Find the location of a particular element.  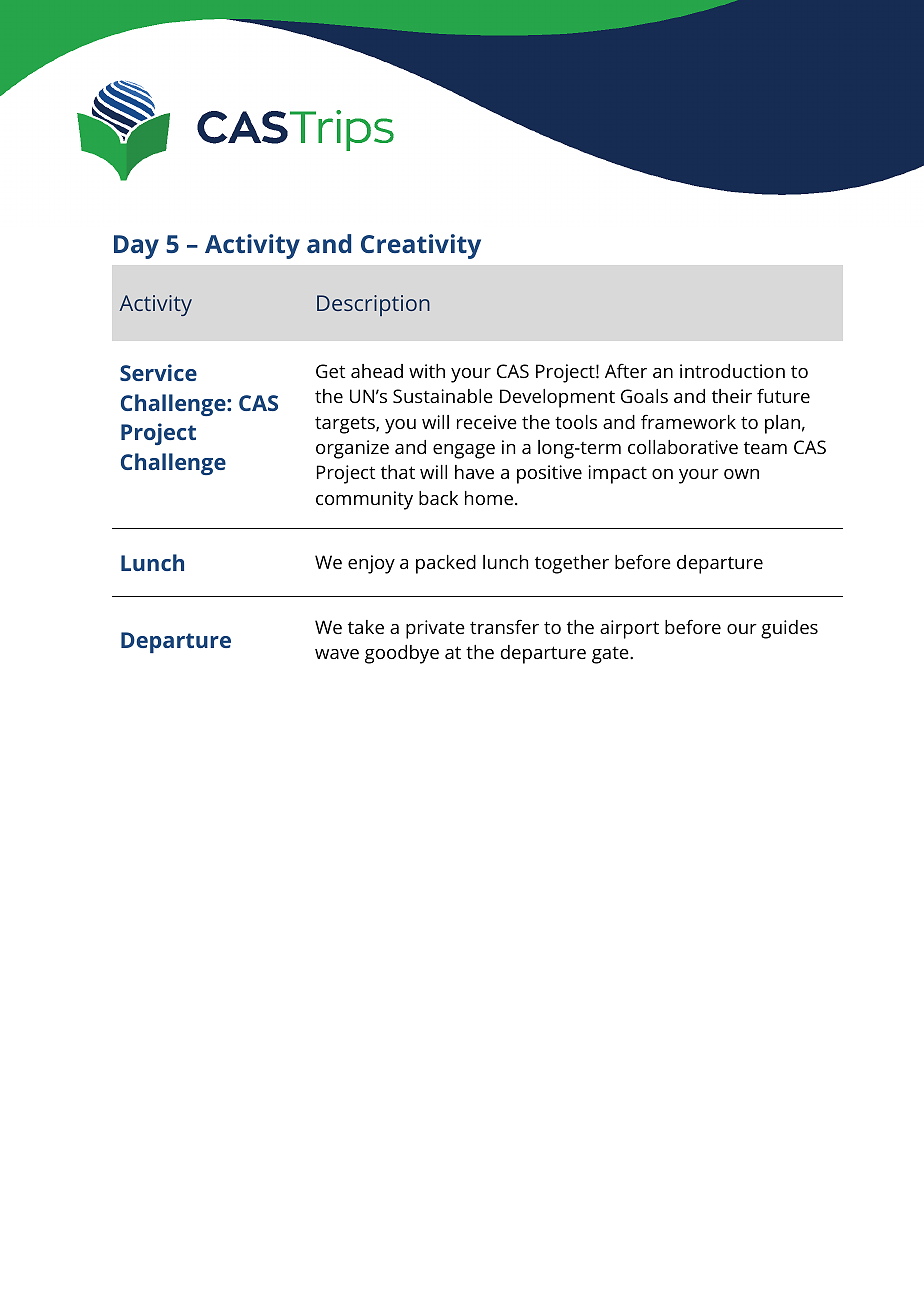

organize is located at coordinates (352, 449).
